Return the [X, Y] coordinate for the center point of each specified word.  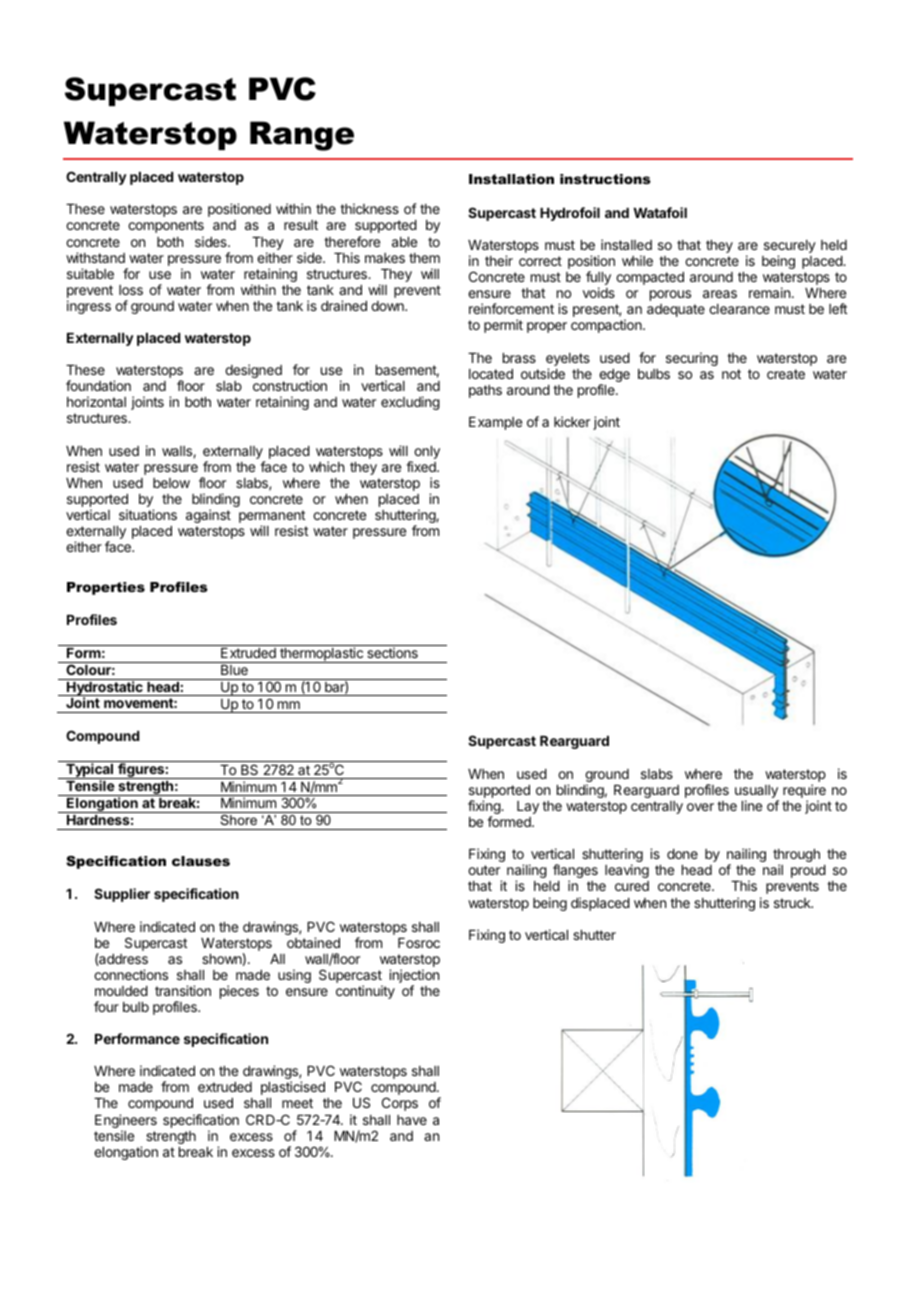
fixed [422, 466]
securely [790, 248]
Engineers [126, 1122]
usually [757, 793]
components [166, 226]
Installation [511, 179]
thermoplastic [321, 655]
